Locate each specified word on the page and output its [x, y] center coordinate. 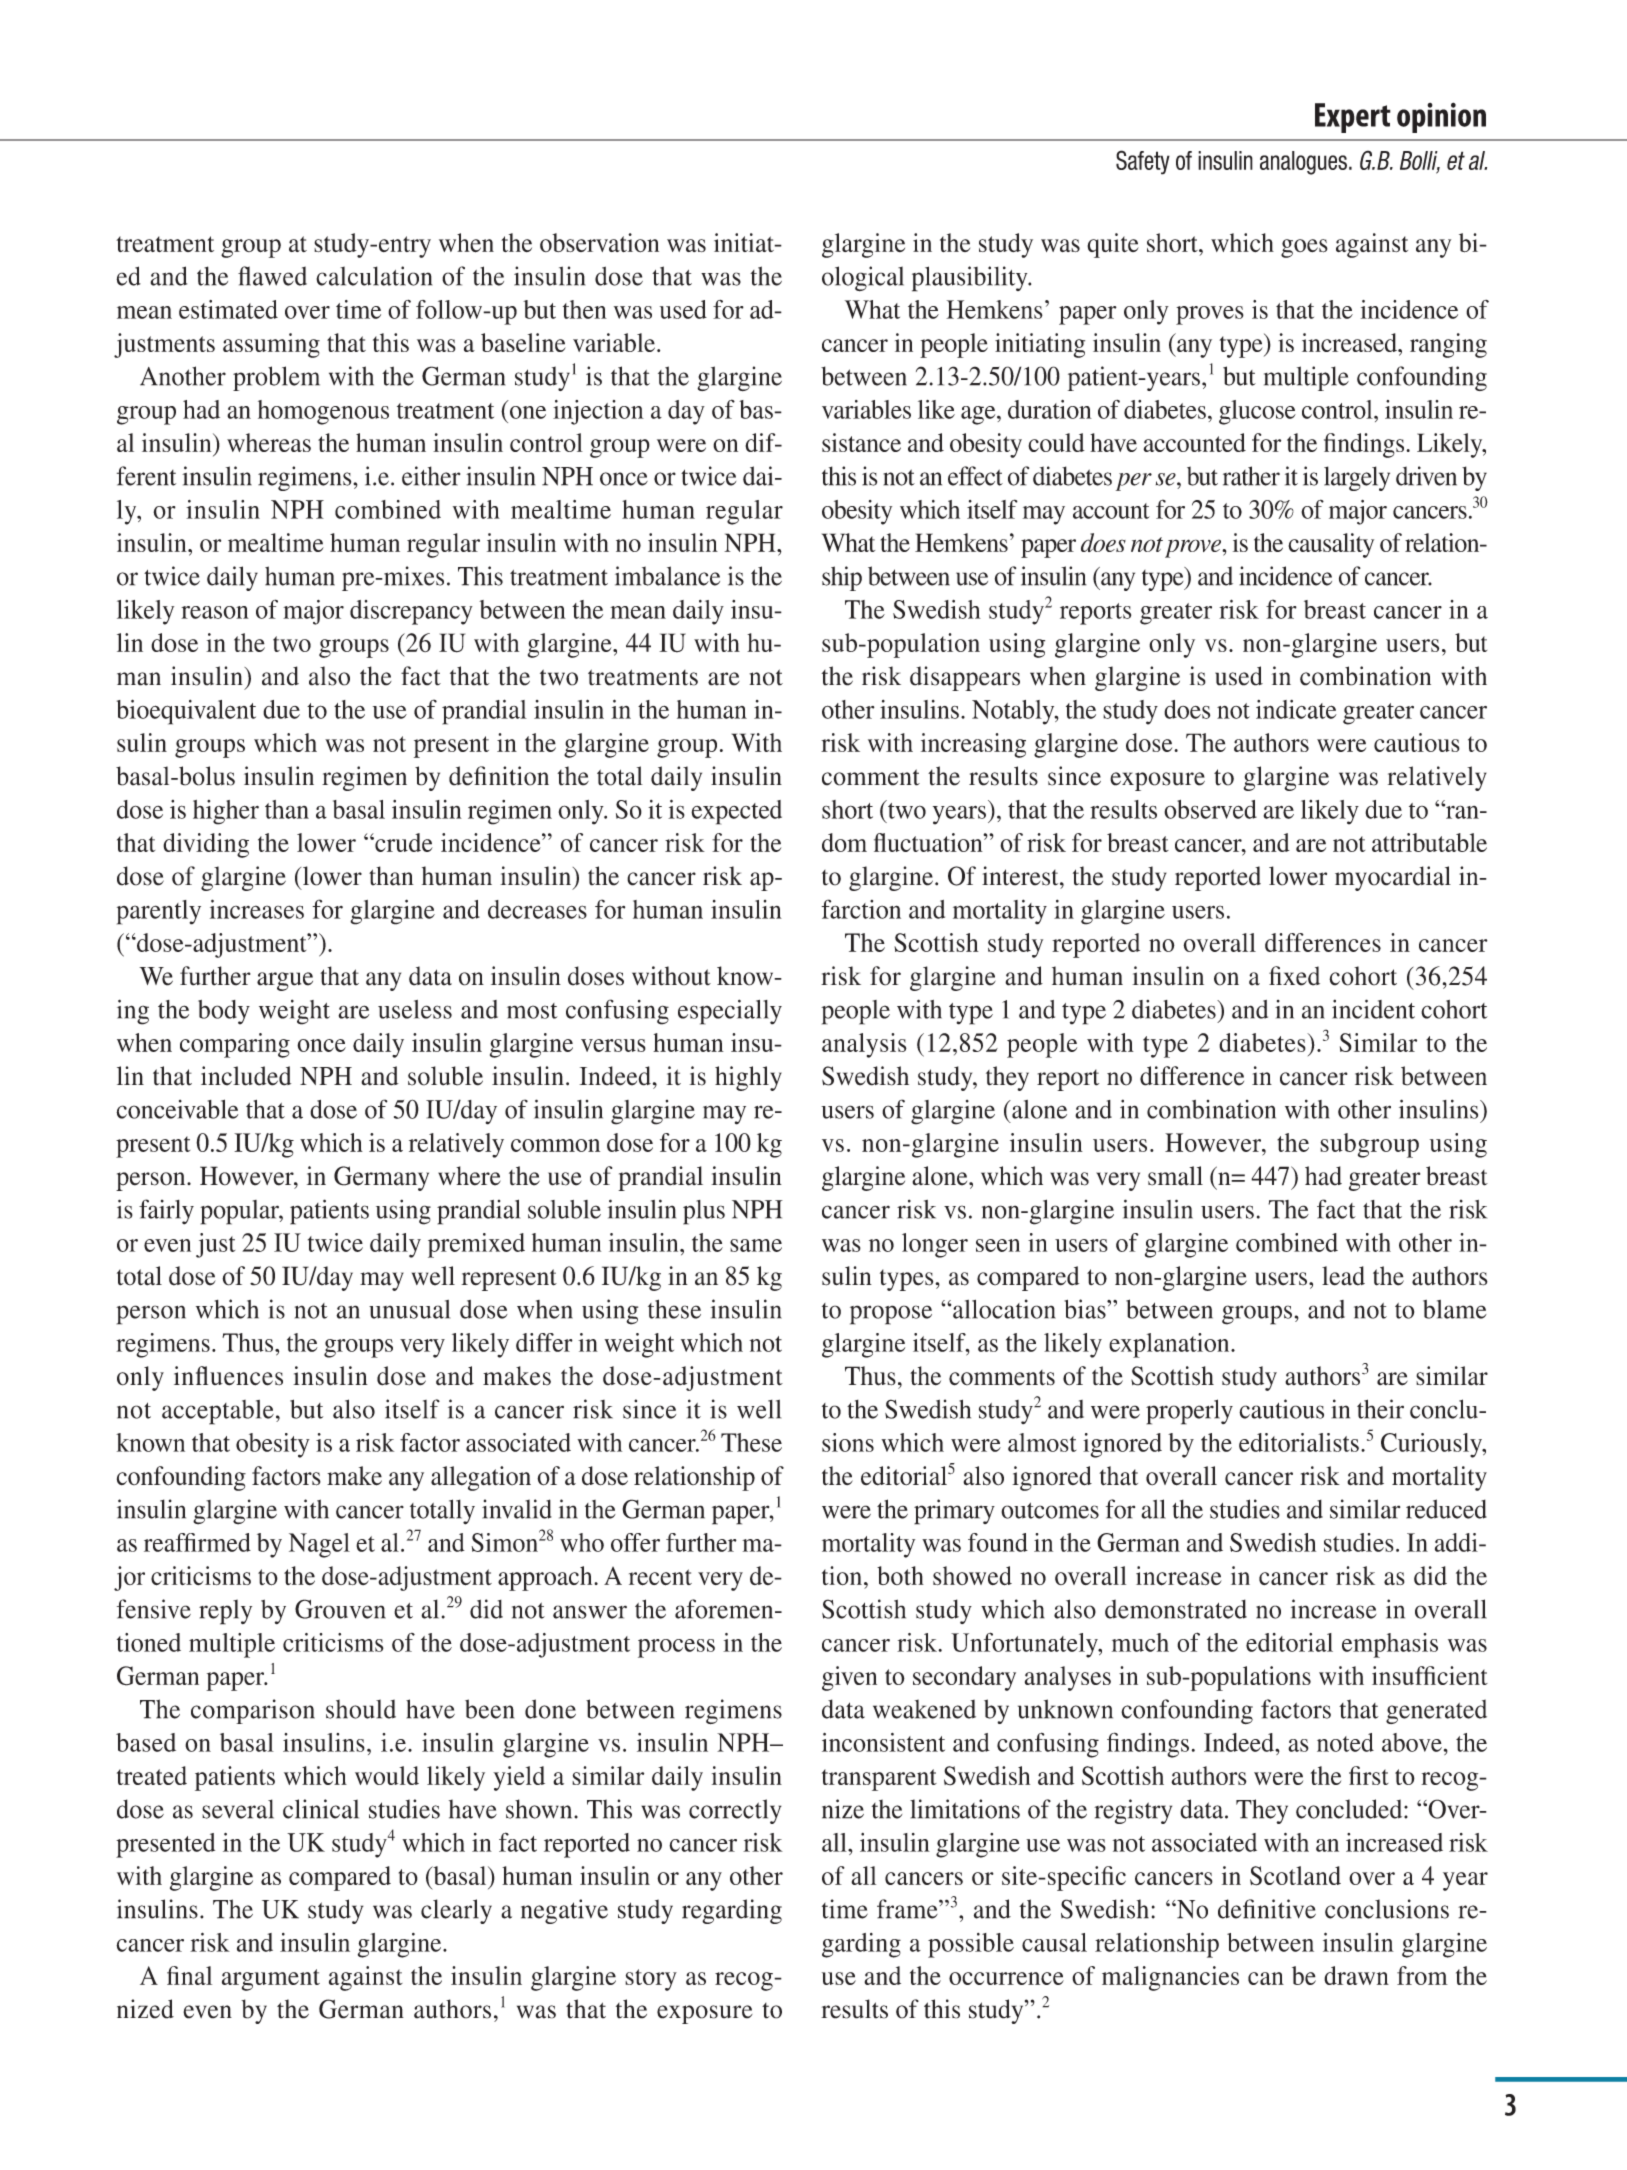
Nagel [319, 1545]
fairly [166, 1212]
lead [1343, 1276]
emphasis [1390, 1645]
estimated [228, 309]
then [585, 309]
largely [1357, 478]
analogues [1303, 163]
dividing [206, 845]
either [431, 476]
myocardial [1393, 878]
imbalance [667, 576]
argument [271, 1980]
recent [660, 1577]
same [756, 1245]
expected [736, 812]
